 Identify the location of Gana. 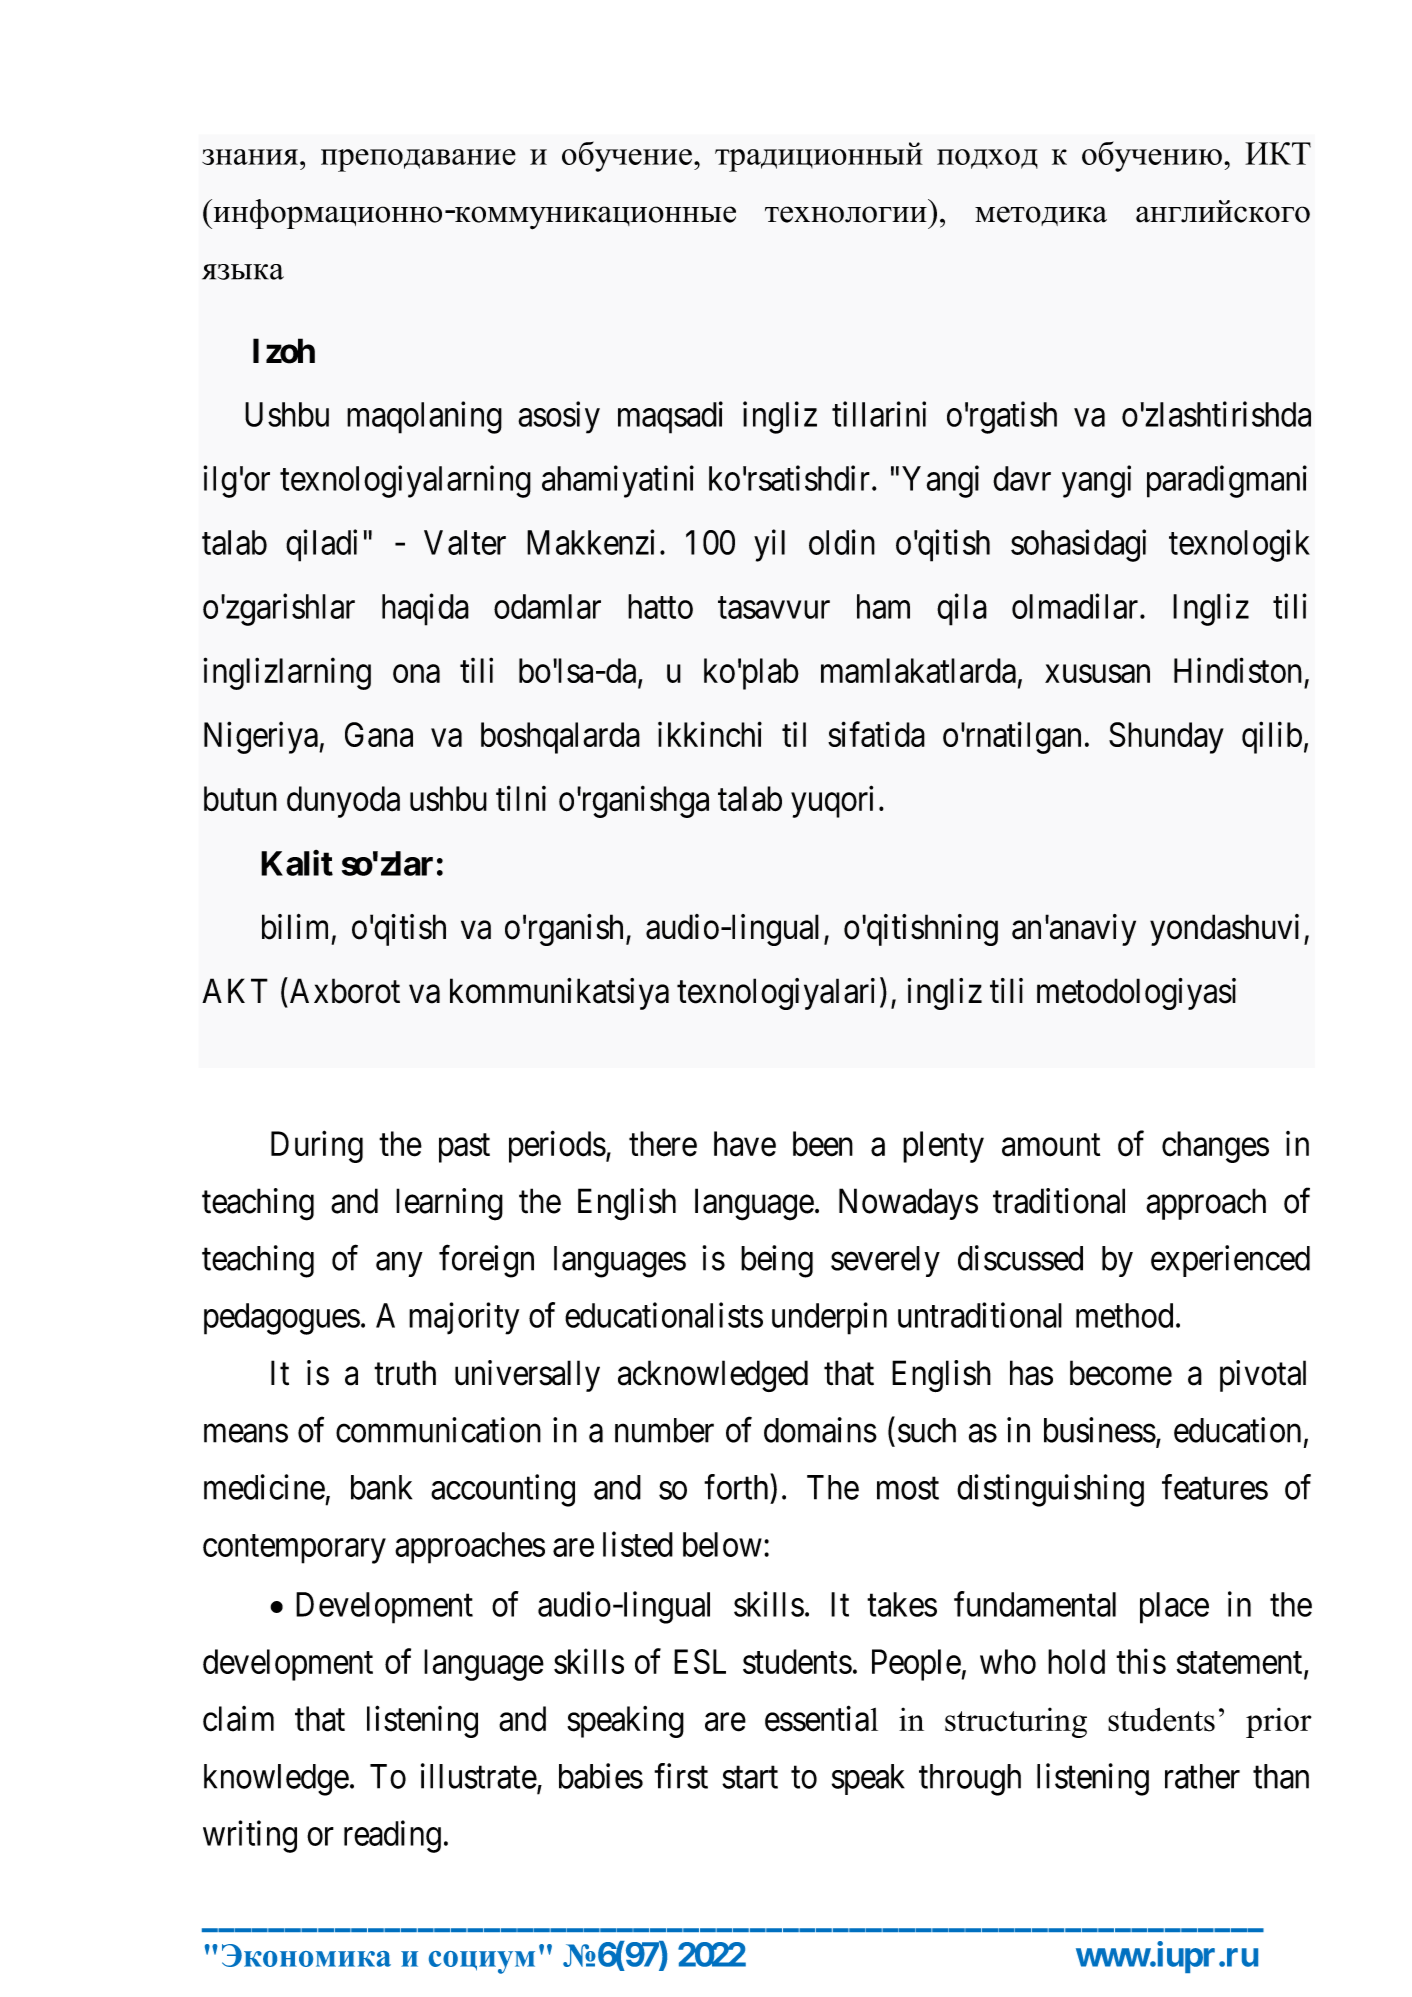
(379, 734).
